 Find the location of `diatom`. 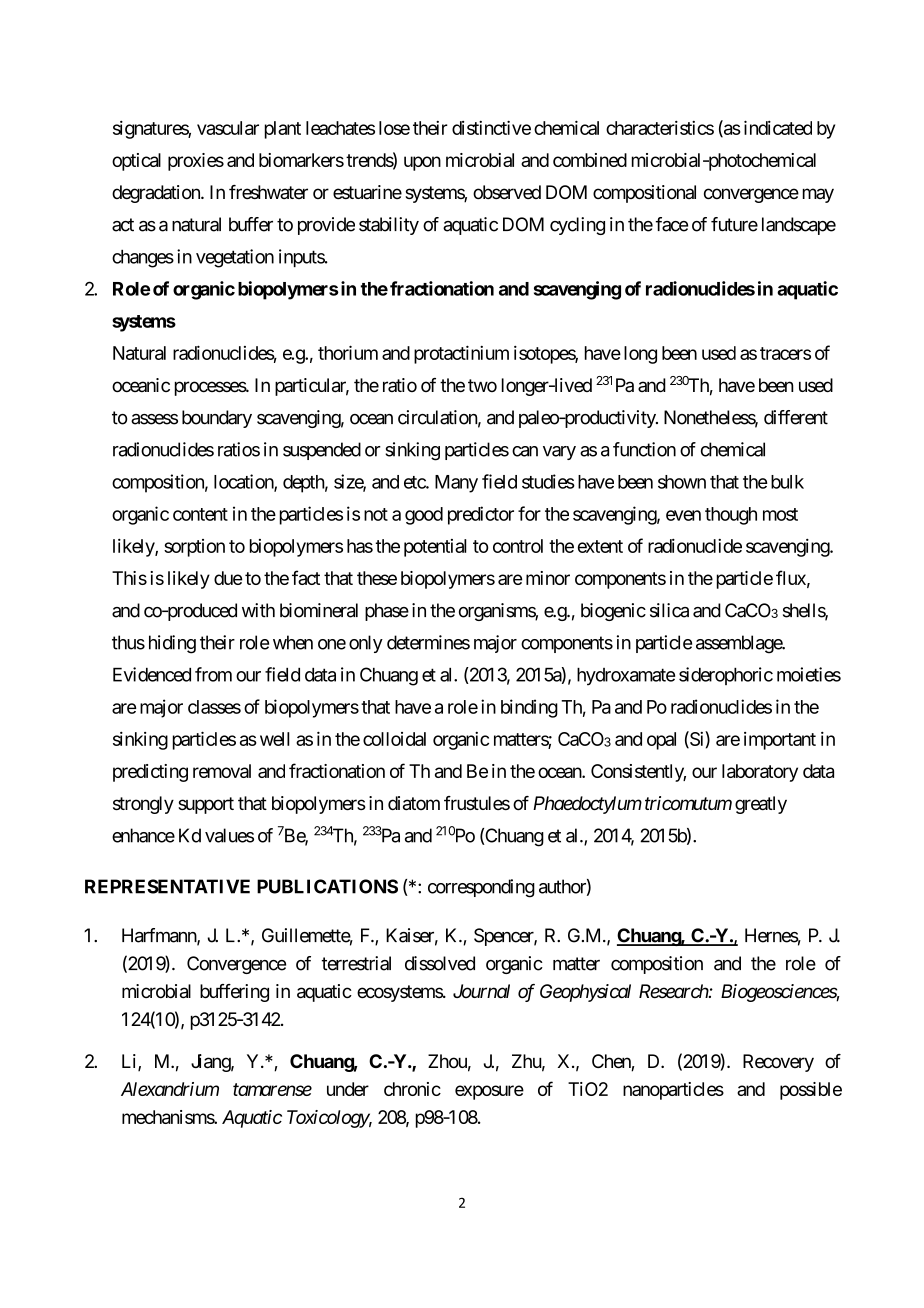

diatom is located at coordinates (414, 803).
